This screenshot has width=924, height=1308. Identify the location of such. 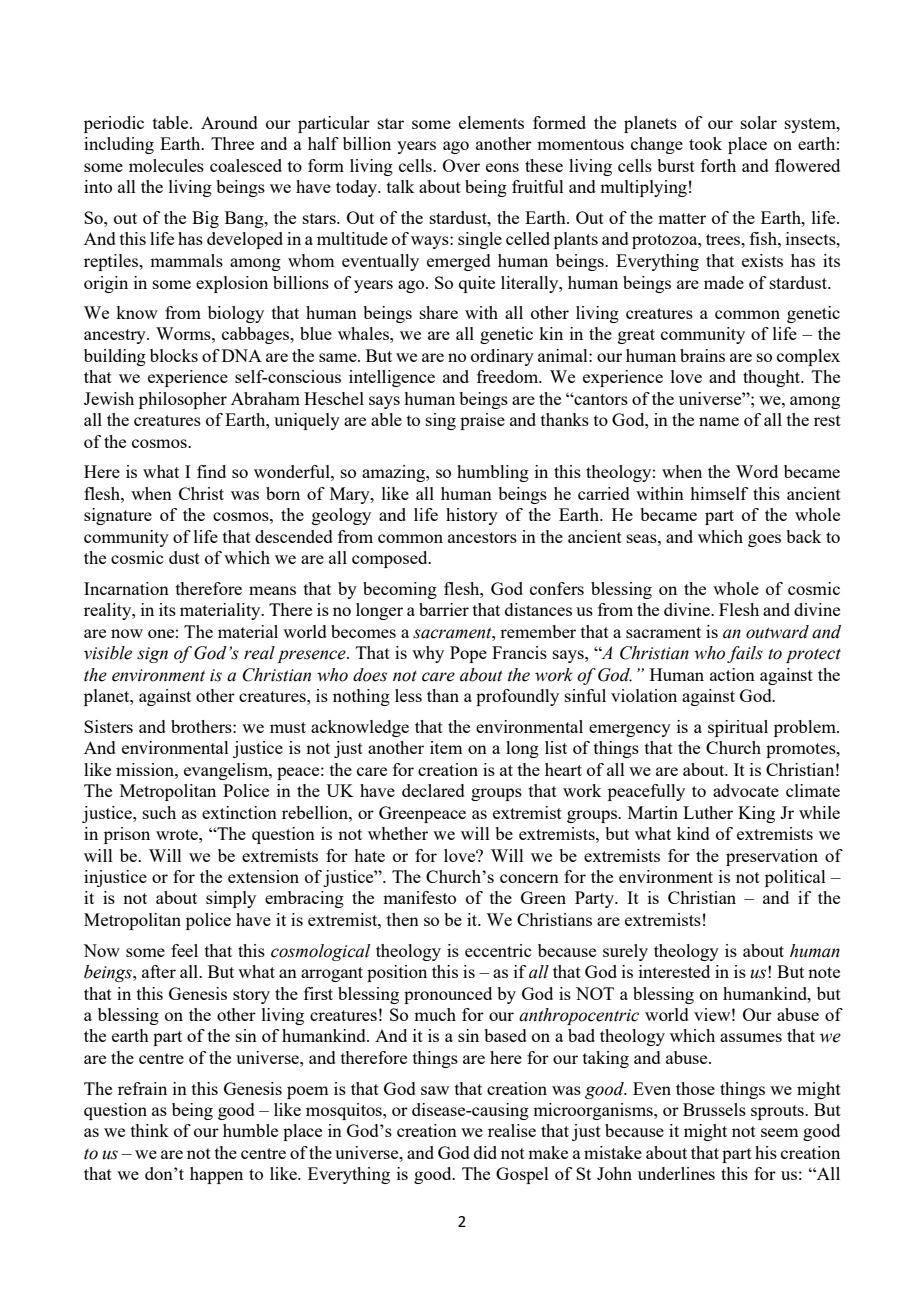
(159, 812).
